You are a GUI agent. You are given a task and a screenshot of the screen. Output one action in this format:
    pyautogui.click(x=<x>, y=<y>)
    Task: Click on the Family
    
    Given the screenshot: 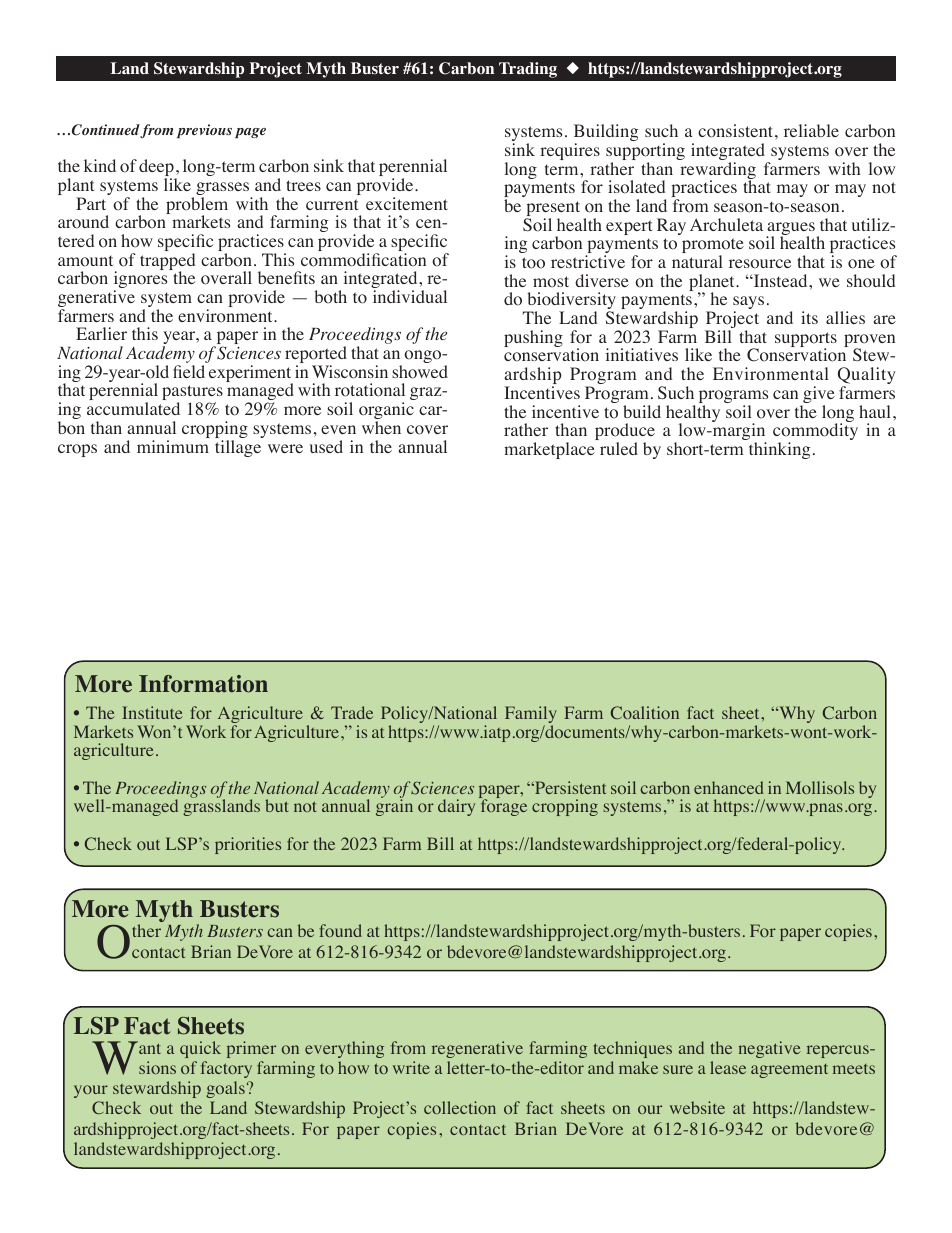 What is the action you would take?
    pyautogui.click(x=531, y=716)
